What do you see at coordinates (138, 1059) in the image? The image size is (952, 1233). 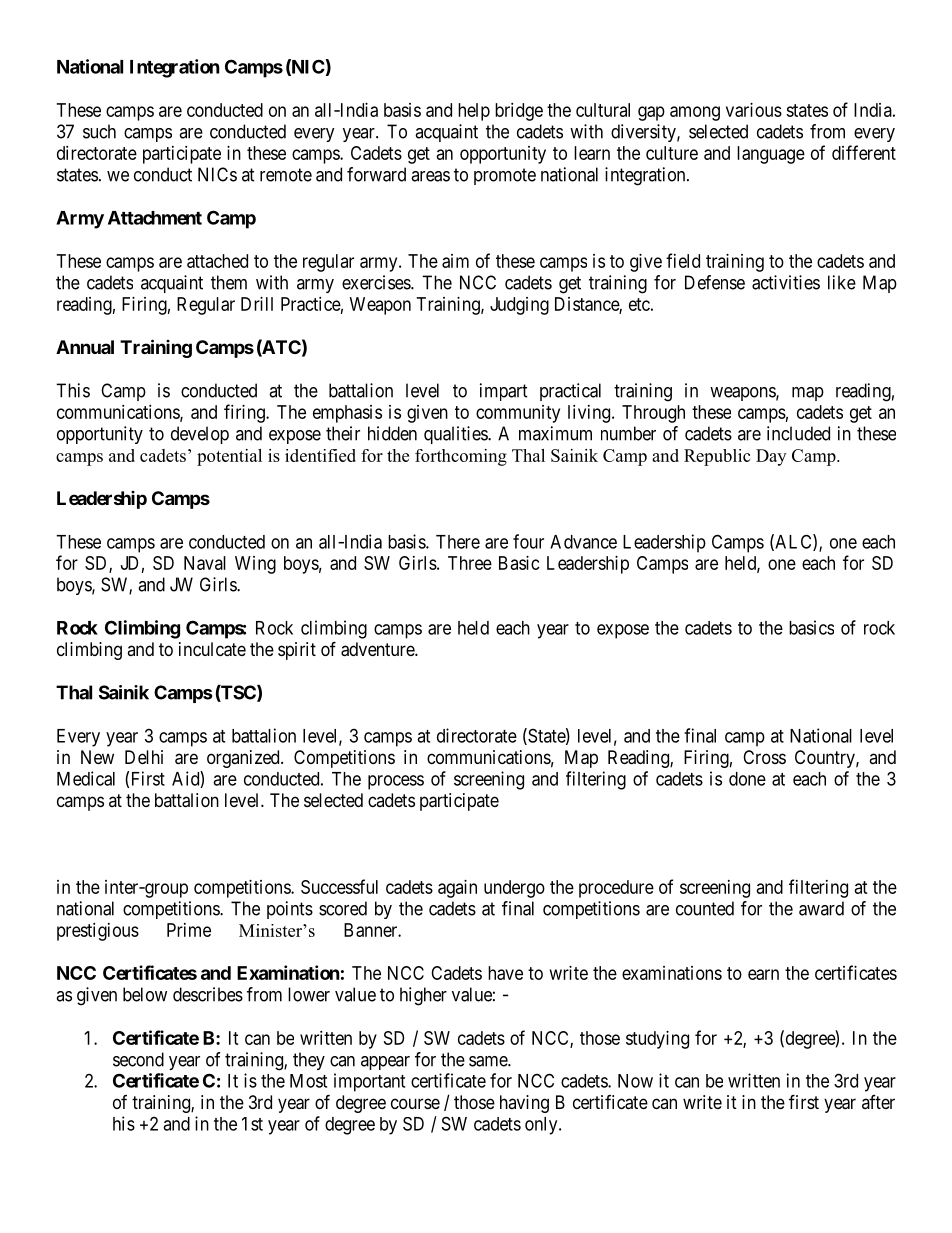 I see `second` at bounding box center [138, 1059].
